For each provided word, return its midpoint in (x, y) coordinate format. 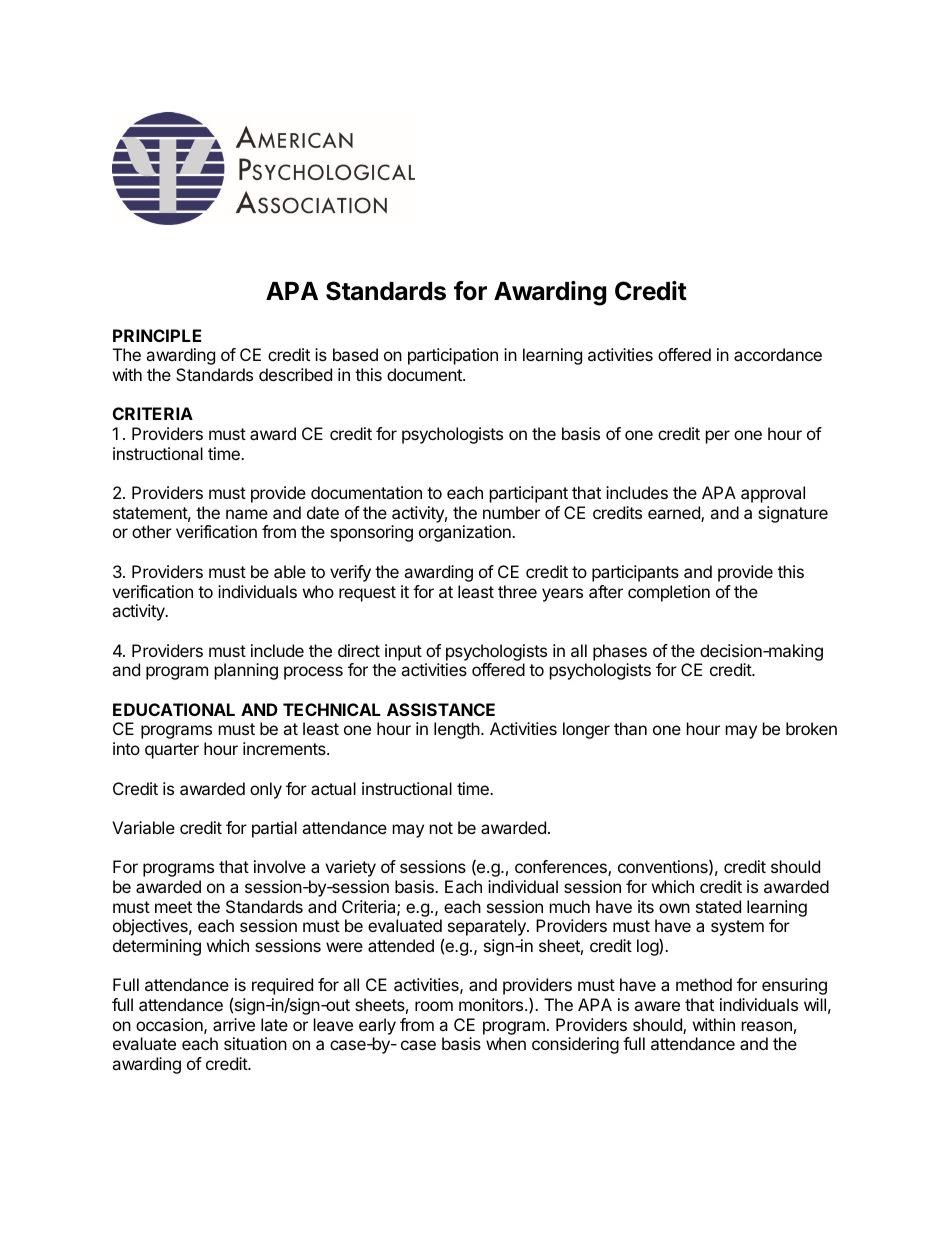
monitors (492, 1004)
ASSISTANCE (441, 709)
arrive (234, 1024)
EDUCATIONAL (174, 709)
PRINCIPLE (157, 335)
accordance (778, 354)
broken (811, 728)
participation (453, 356)
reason (767, 1026)
